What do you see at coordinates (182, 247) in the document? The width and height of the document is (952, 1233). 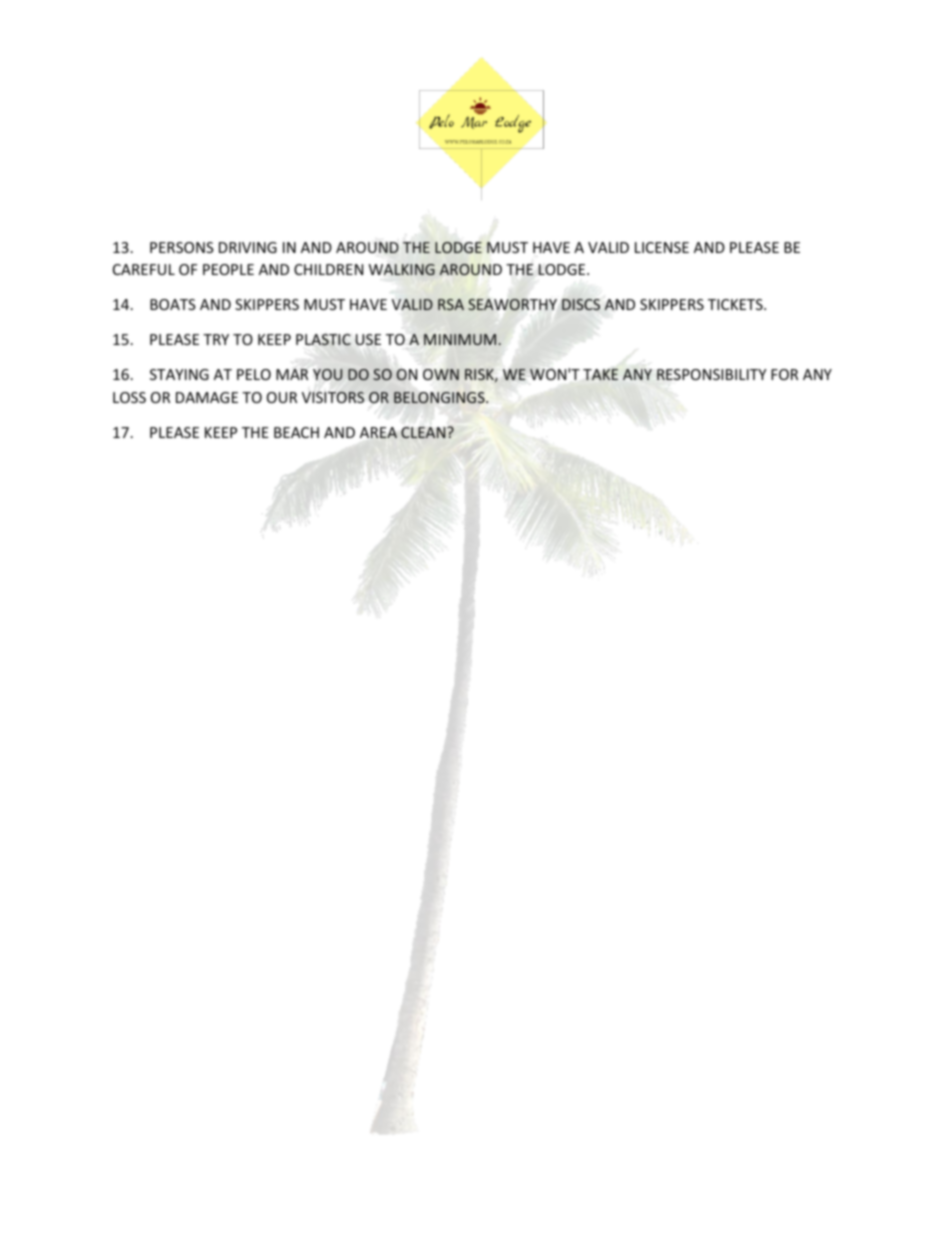 I see `PERSONS` at bounding box center [182, 247].
